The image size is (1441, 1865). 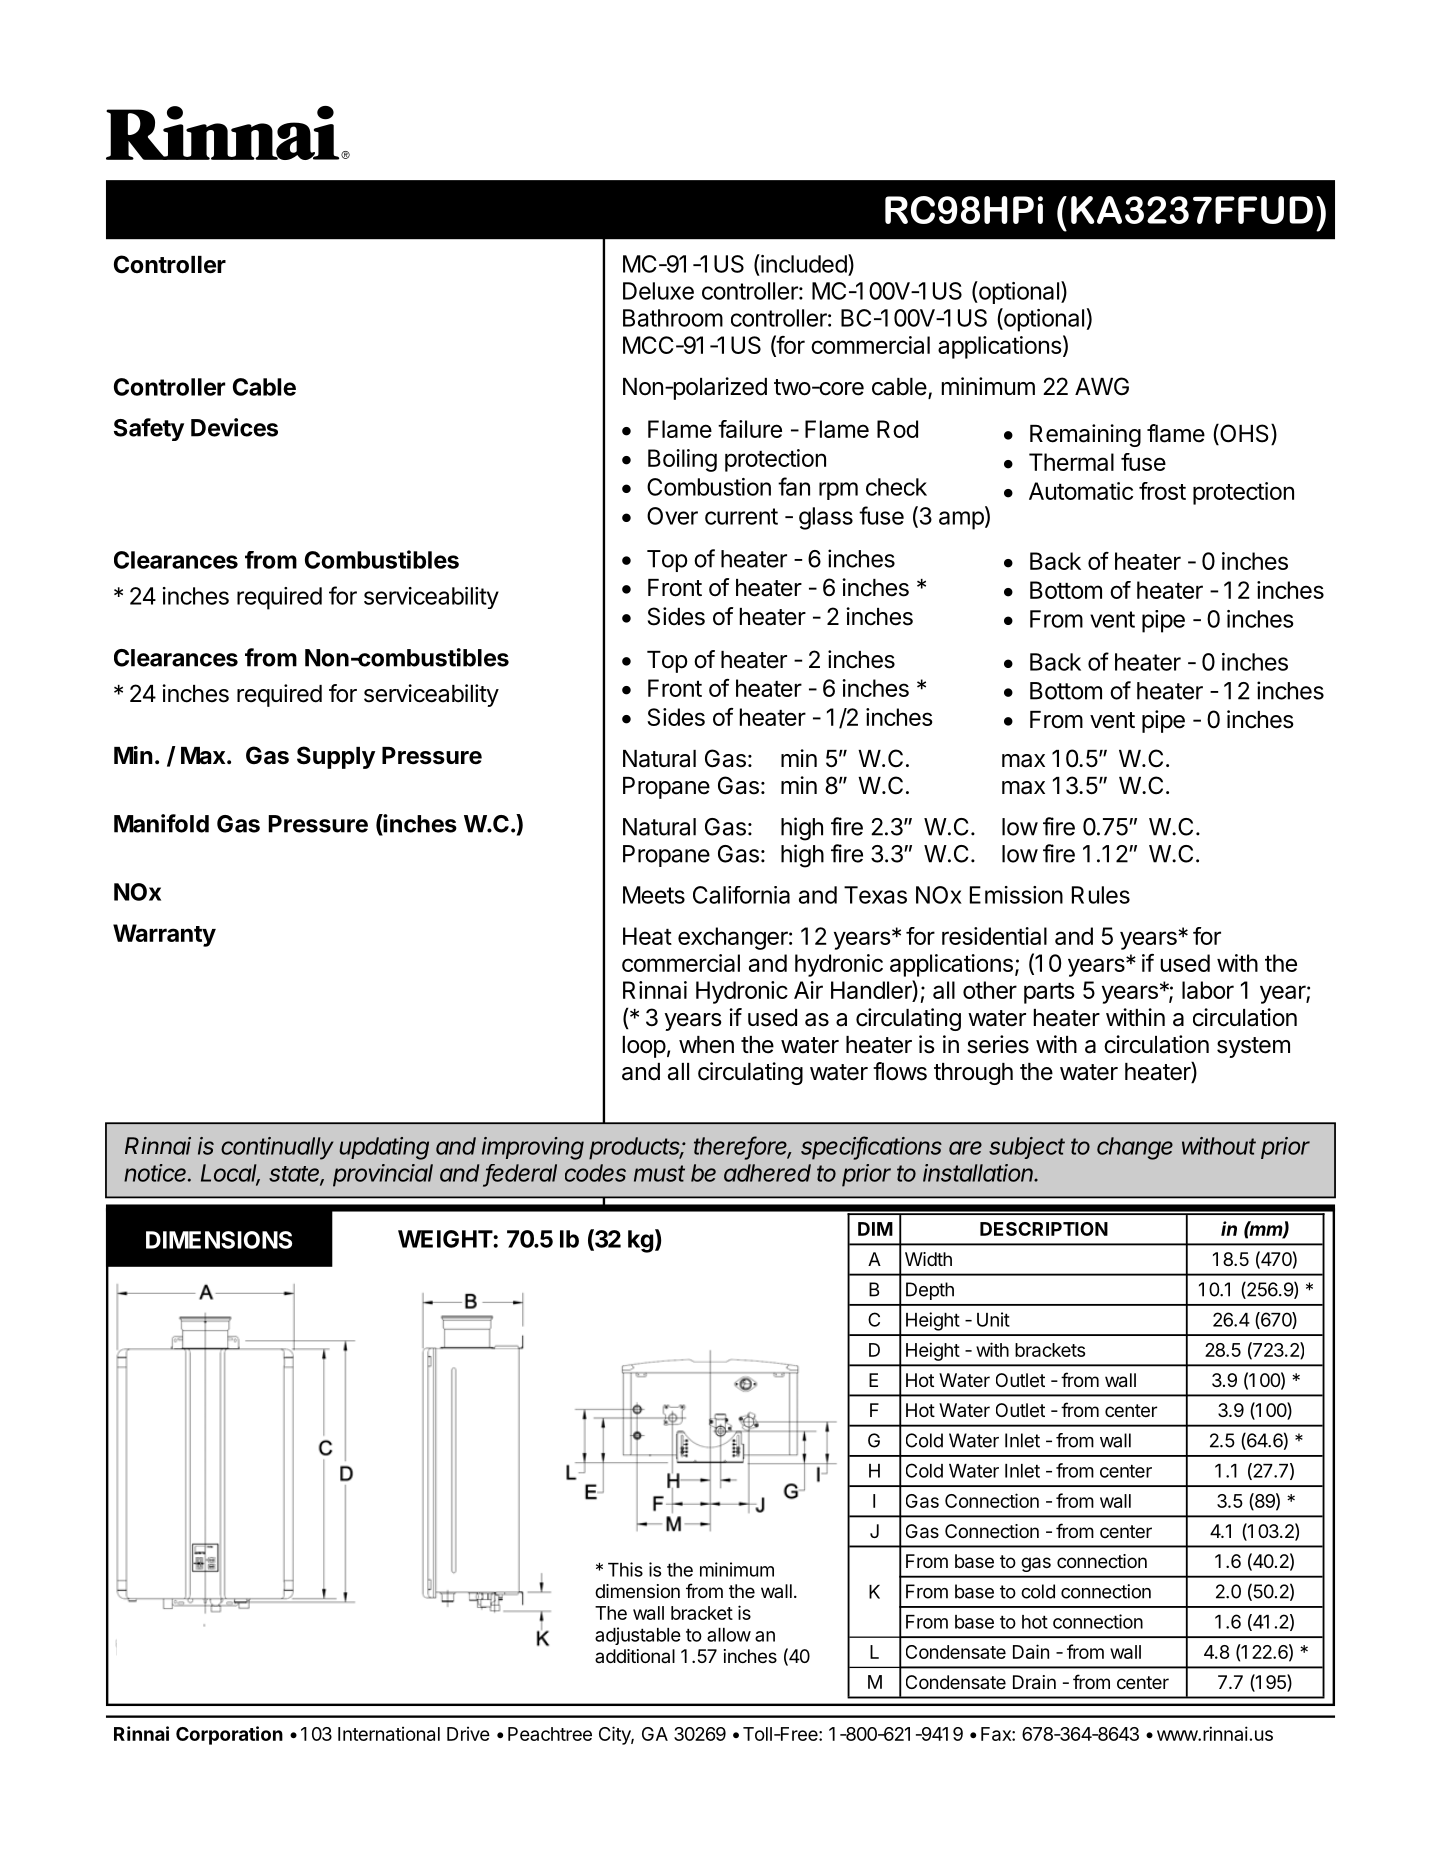 What do you see at coordinates (234, 427) in the screenshot?
I see `Devices` at bounding box center [234, 427].
